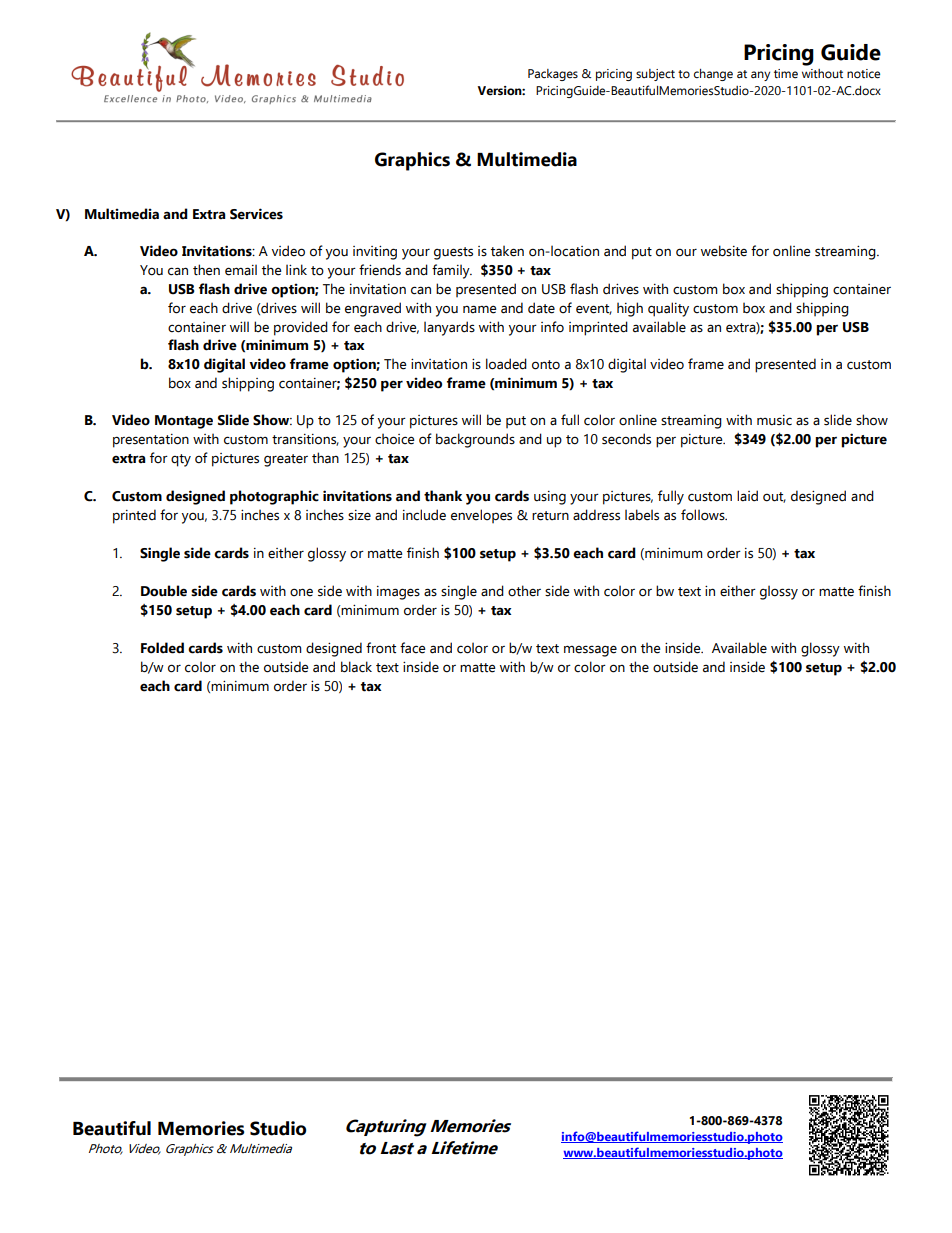 The height and width of the image is (1233, 952). What do you see at coordinates (359, 515) in the image?
I see `size` at bounding box center [359, 515].
